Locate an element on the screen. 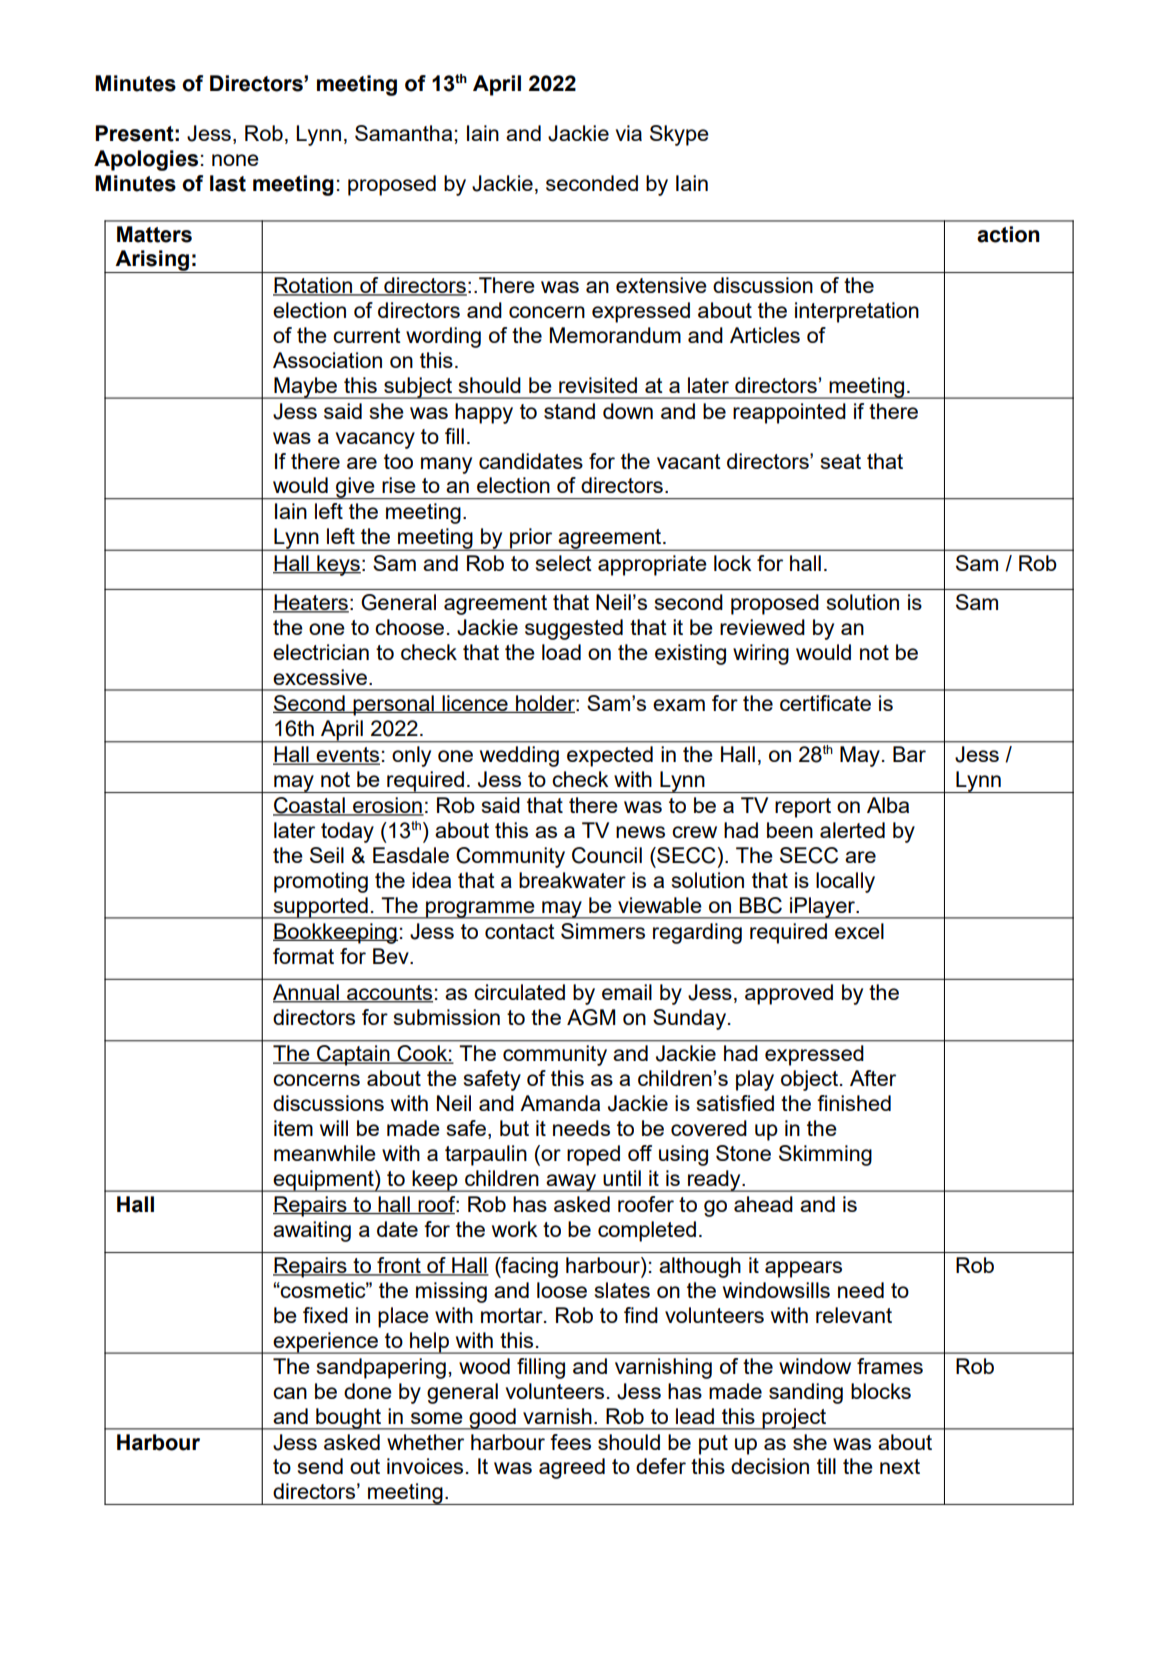 Image resolution: width=1171 pixels, height=1657 pixels. Coastal is located at coordinates (310, 806).
